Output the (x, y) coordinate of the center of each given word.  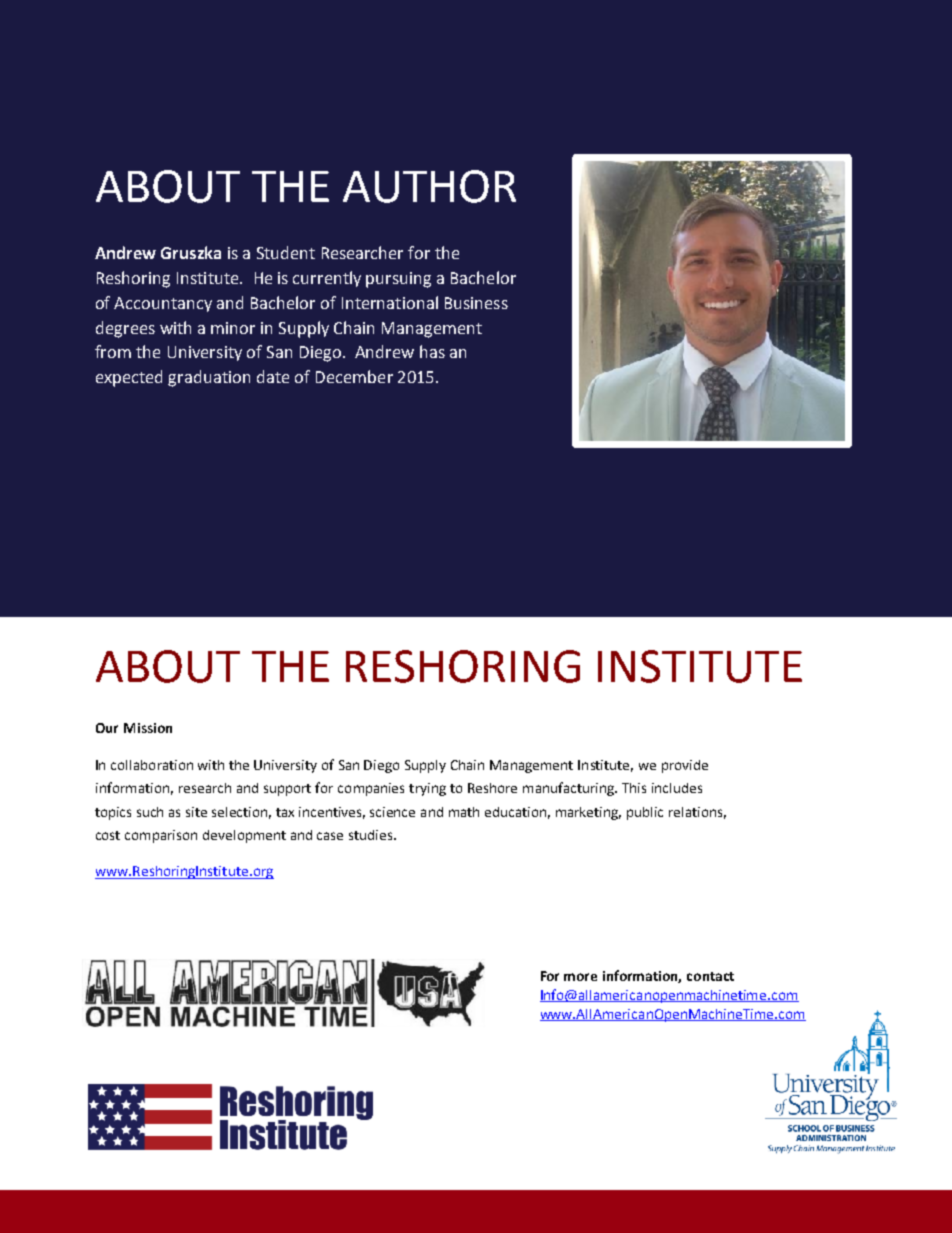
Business (476, 303)
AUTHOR (429, 186)
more (580, 977)
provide (685, 766)
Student (286, 252)
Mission (148, 728)
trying (427, 789)
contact (710, 976)
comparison (161, 836)
